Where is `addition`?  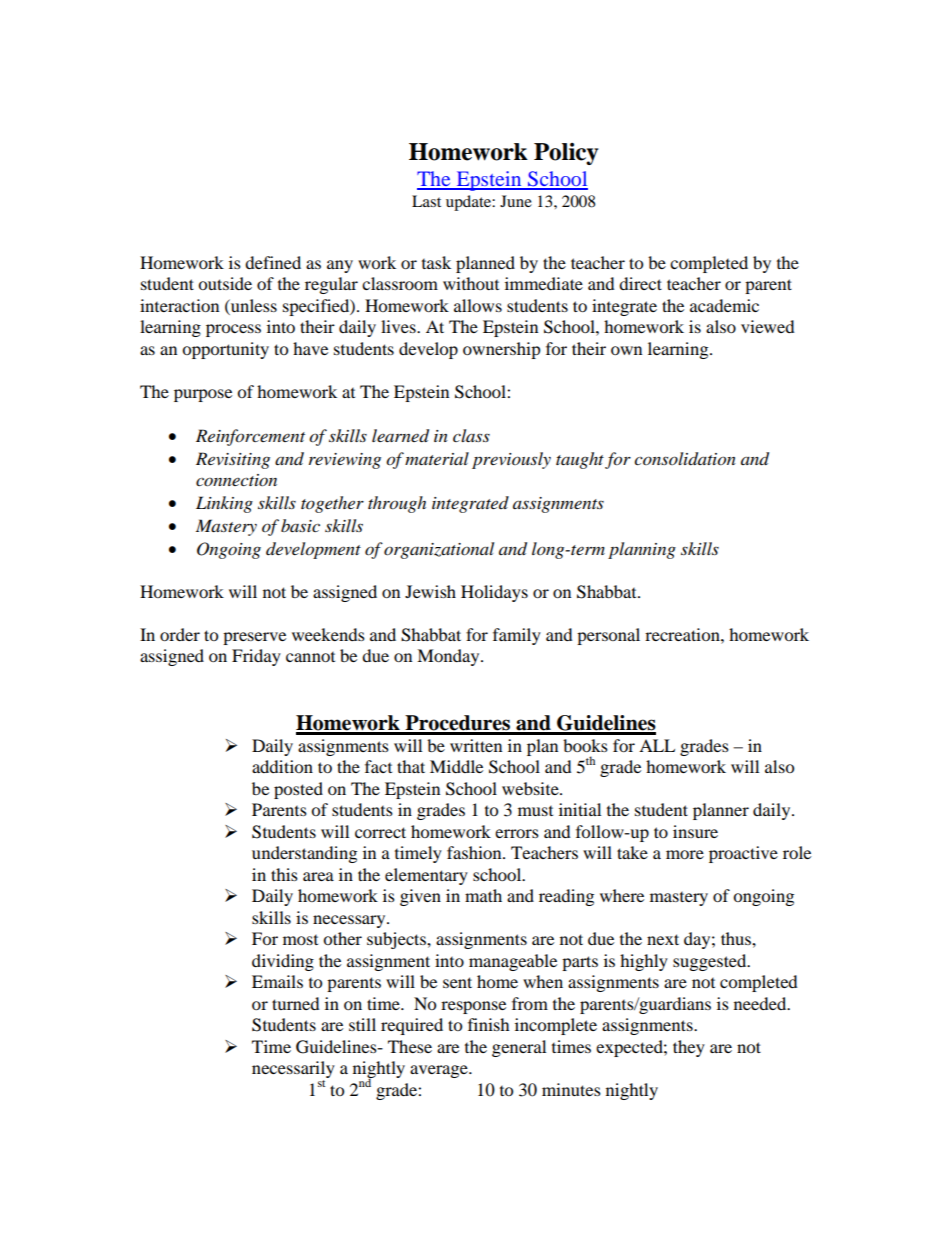 addition is located at coordinates (282, 766).
